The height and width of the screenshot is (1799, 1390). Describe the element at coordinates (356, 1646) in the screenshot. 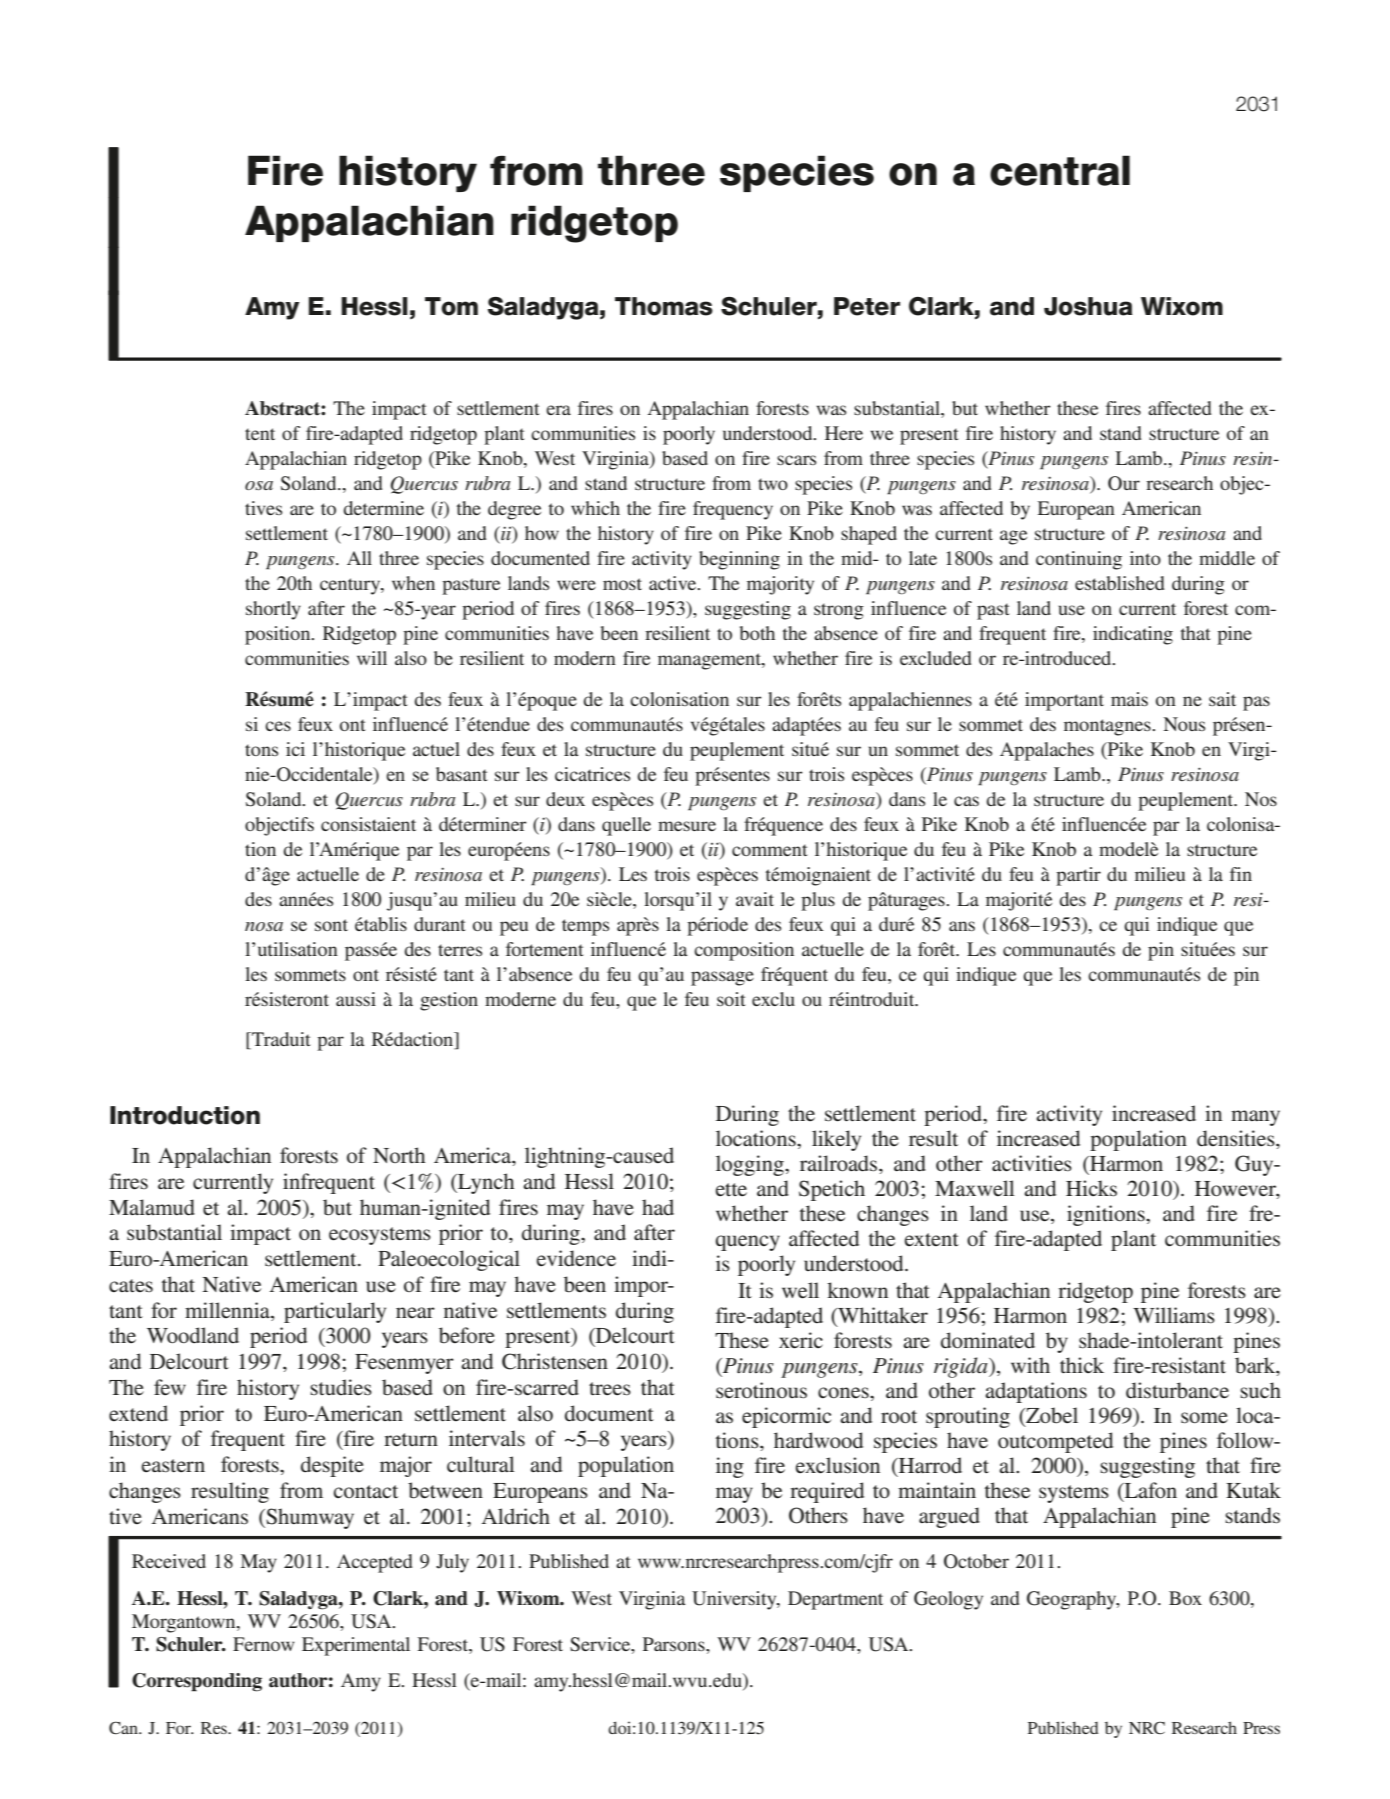

I see `Experimental` at that location.
